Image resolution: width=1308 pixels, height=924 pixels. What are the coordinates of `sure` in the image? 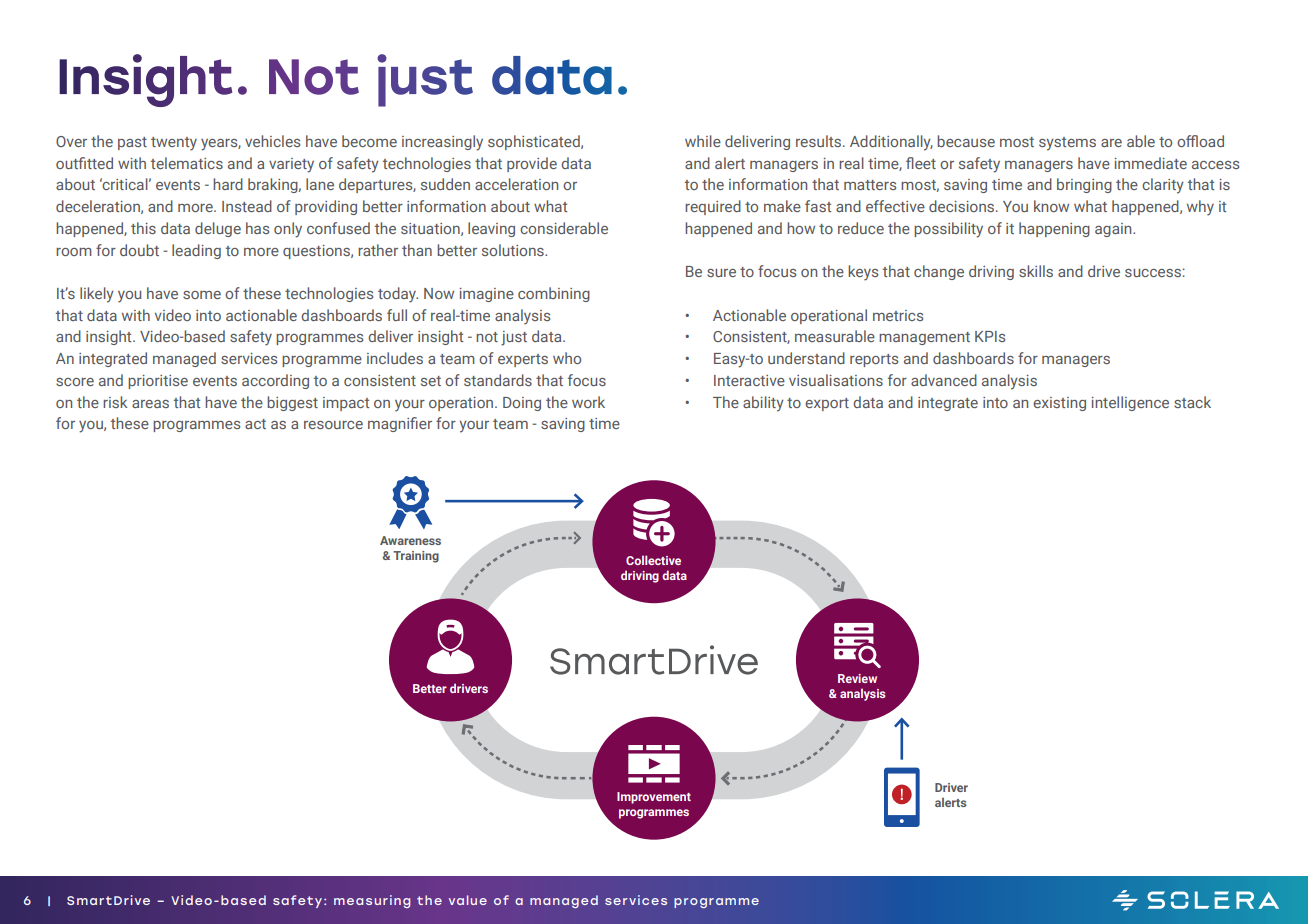 It's located at (721, 273).
